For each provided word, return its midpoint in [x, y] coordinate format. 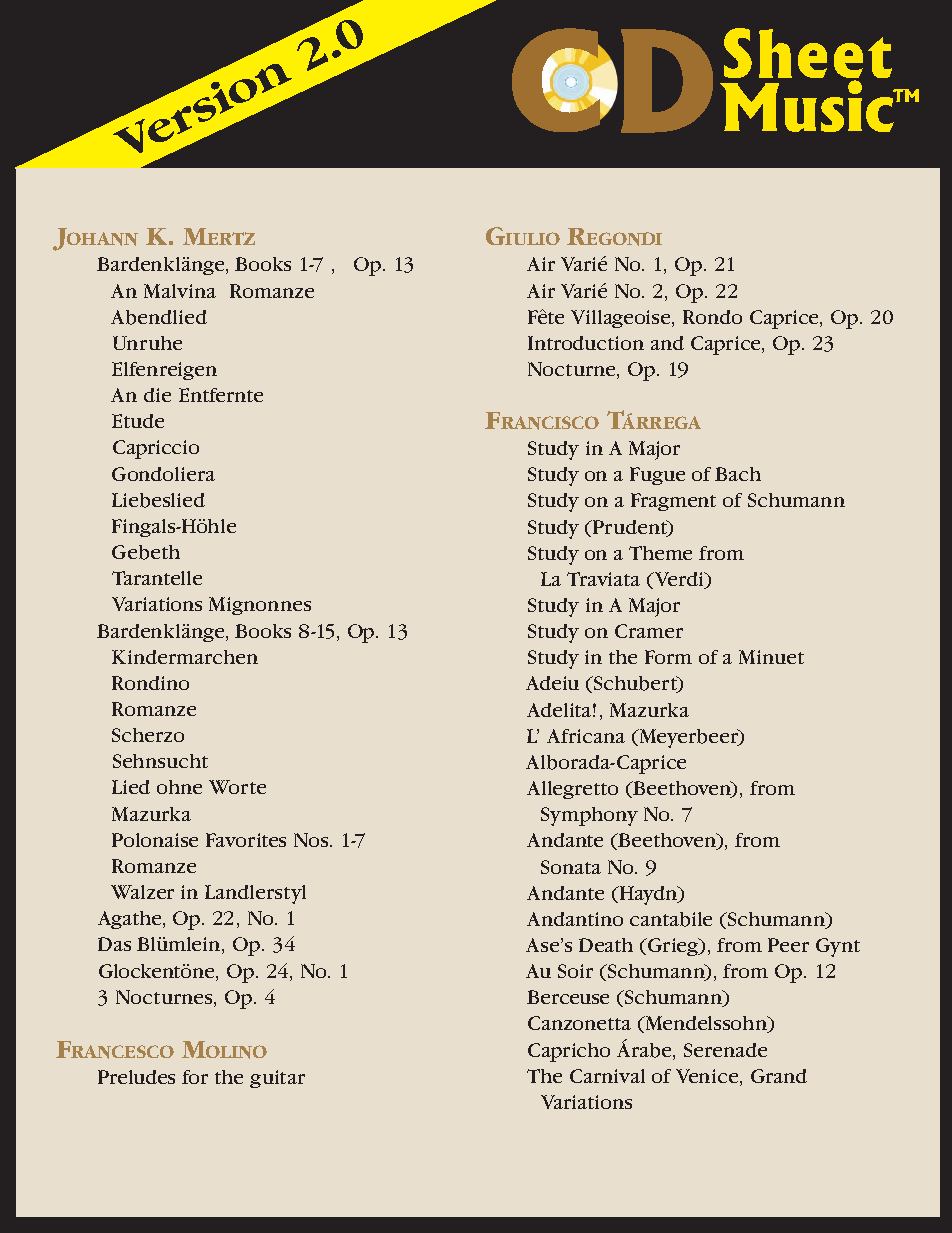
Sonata [571, 867]
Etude [138, 421]
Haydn [649, 895]
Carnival [607, 1076]
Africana [586, 736]
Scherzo [148, 735]
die [157, 395]
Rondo [712, 317]
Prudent [630, 528]
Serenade [725, 1050]
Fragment [673, 502]
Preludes [136, 1077]
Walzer [142, 892]
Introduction [586, 343]
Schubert [636, 684]
